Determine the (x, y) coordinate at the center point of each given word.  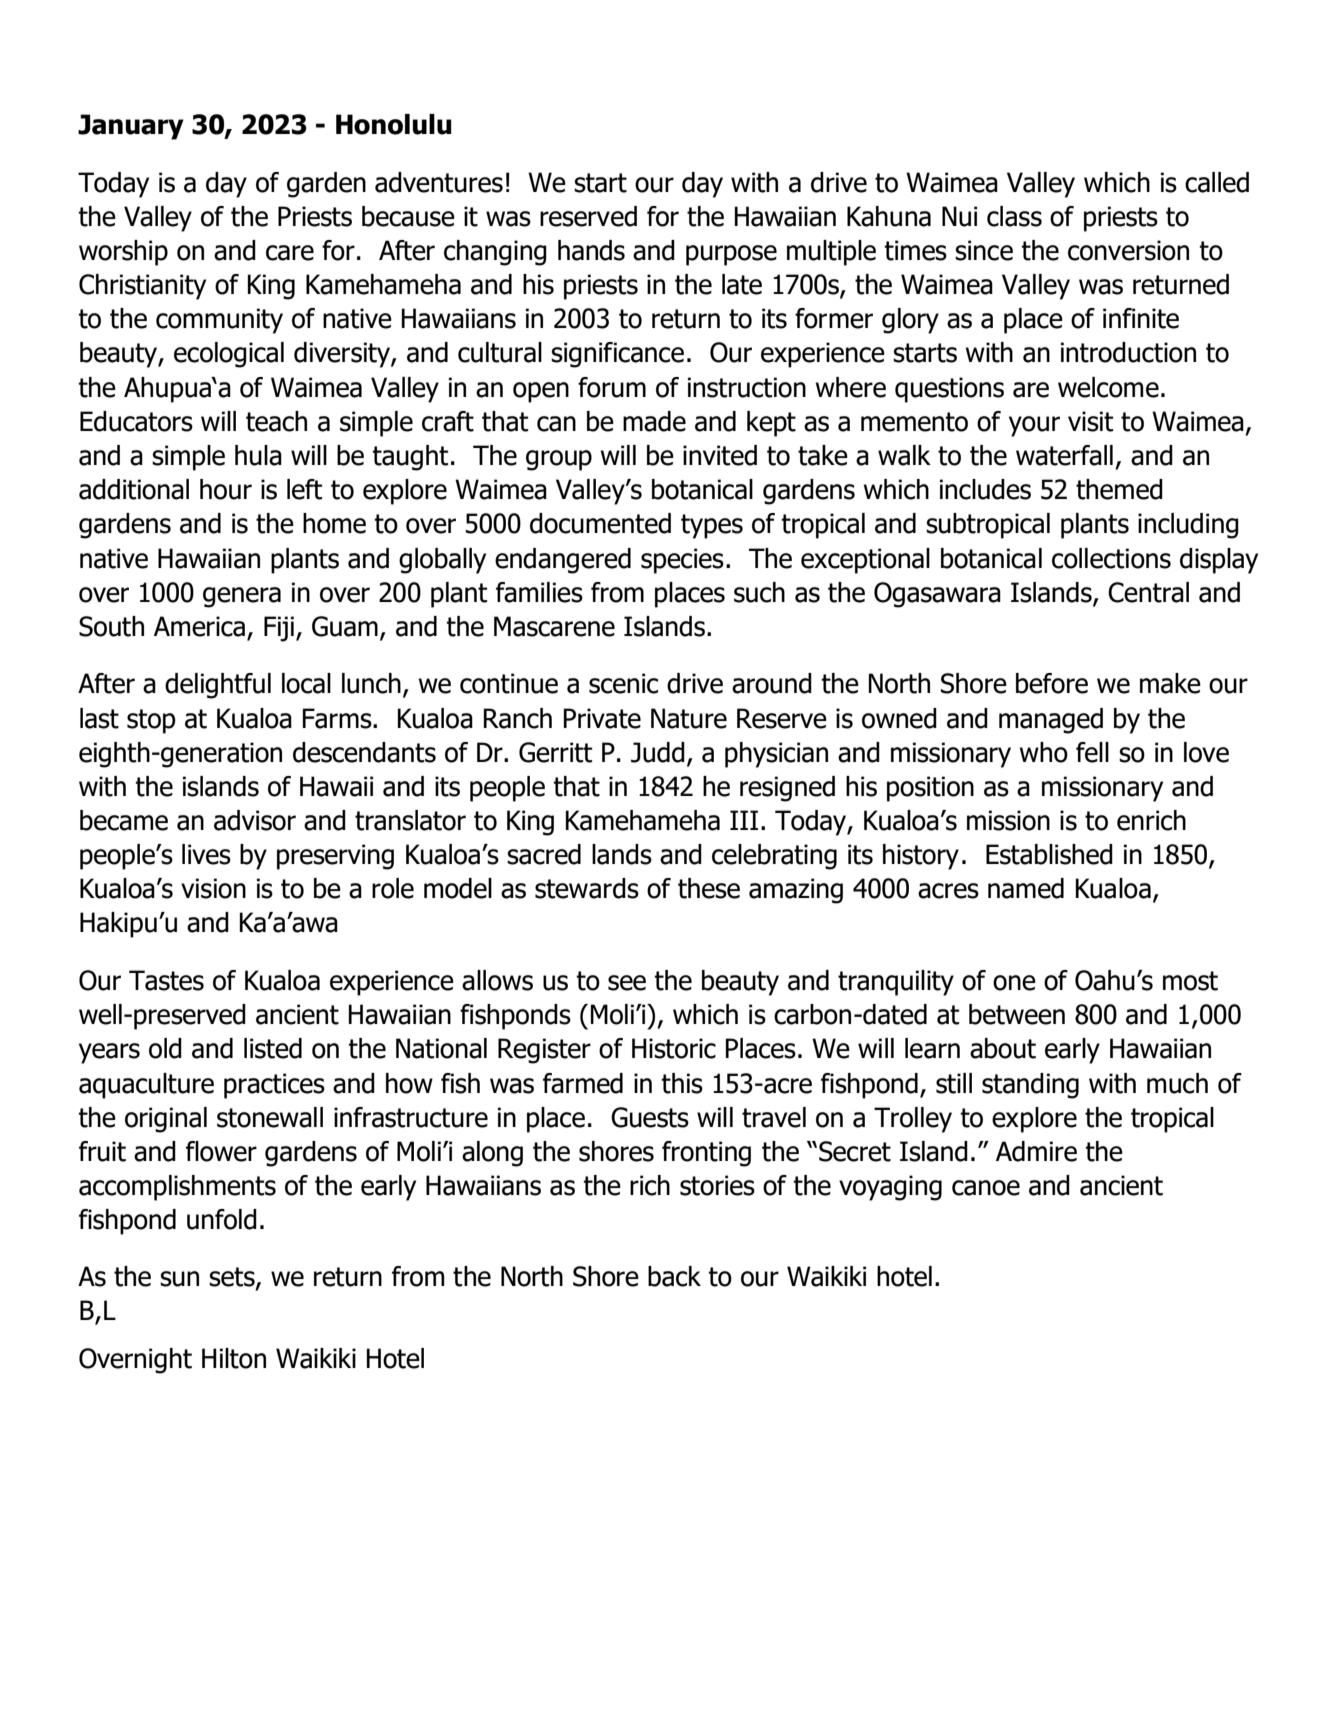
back (674, 1276)
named (1026, 888)
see (627, 983)
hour (226, 489)
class (1014, 216)
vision (213, 888)
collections (1111, 558)
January (131, 127)
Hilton (234, 1358)
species (682, 561)
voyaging (890, 1188)
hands (591, 250)
